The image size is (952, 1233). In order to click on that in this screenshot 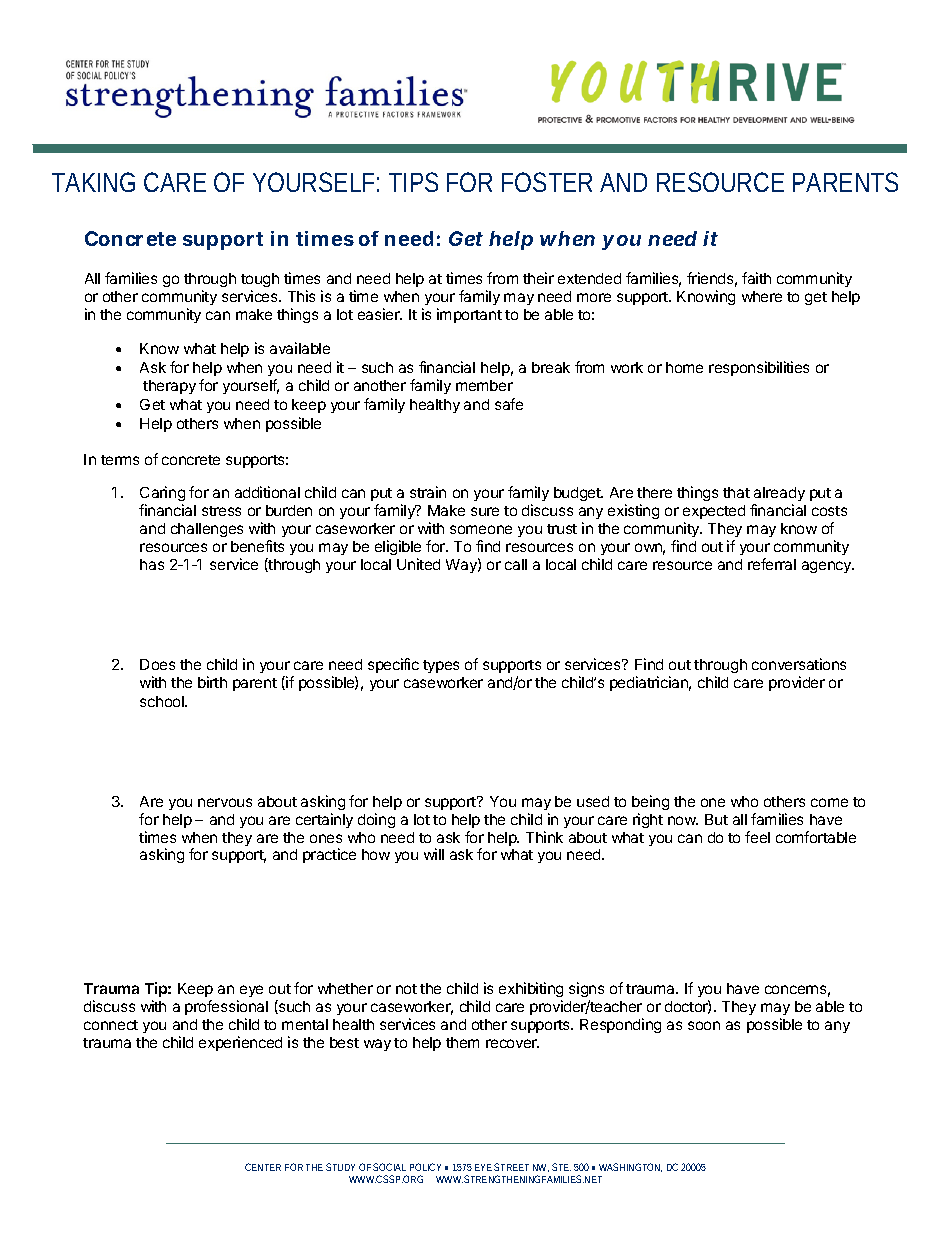, I will do `click(736, 492)`.
